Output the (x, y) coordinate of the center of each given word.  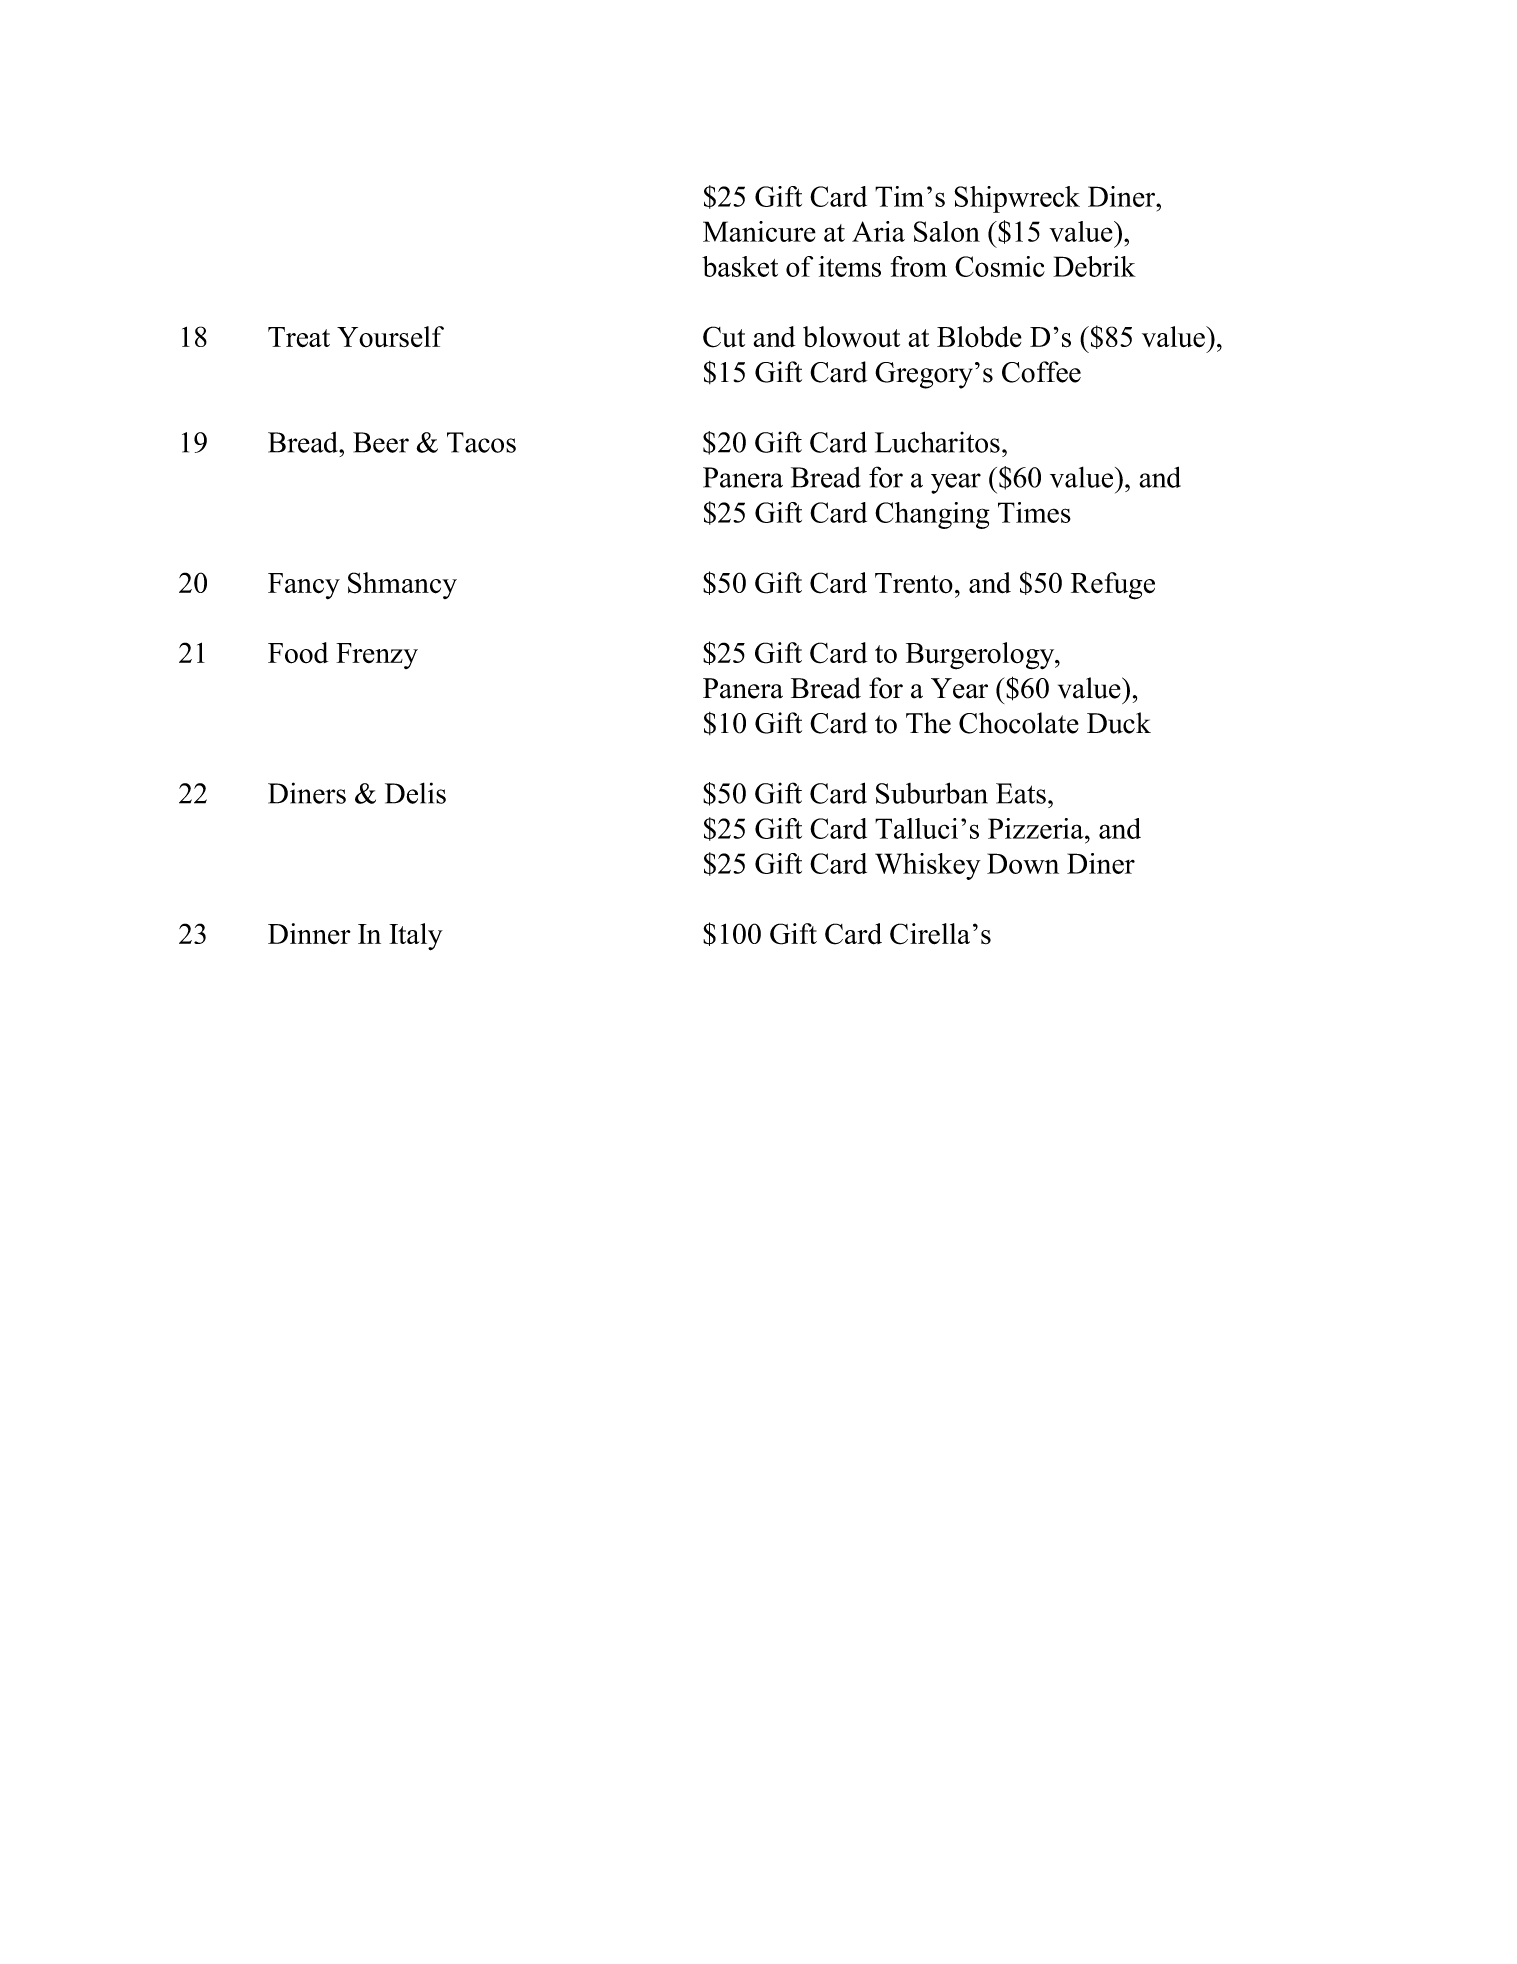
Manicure (759, 231)
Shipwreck (1017, 199)
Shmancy (402, 585)
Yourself (390, 336)
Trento (914, 583)
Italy (416, 937)
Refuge (1113, 586)
